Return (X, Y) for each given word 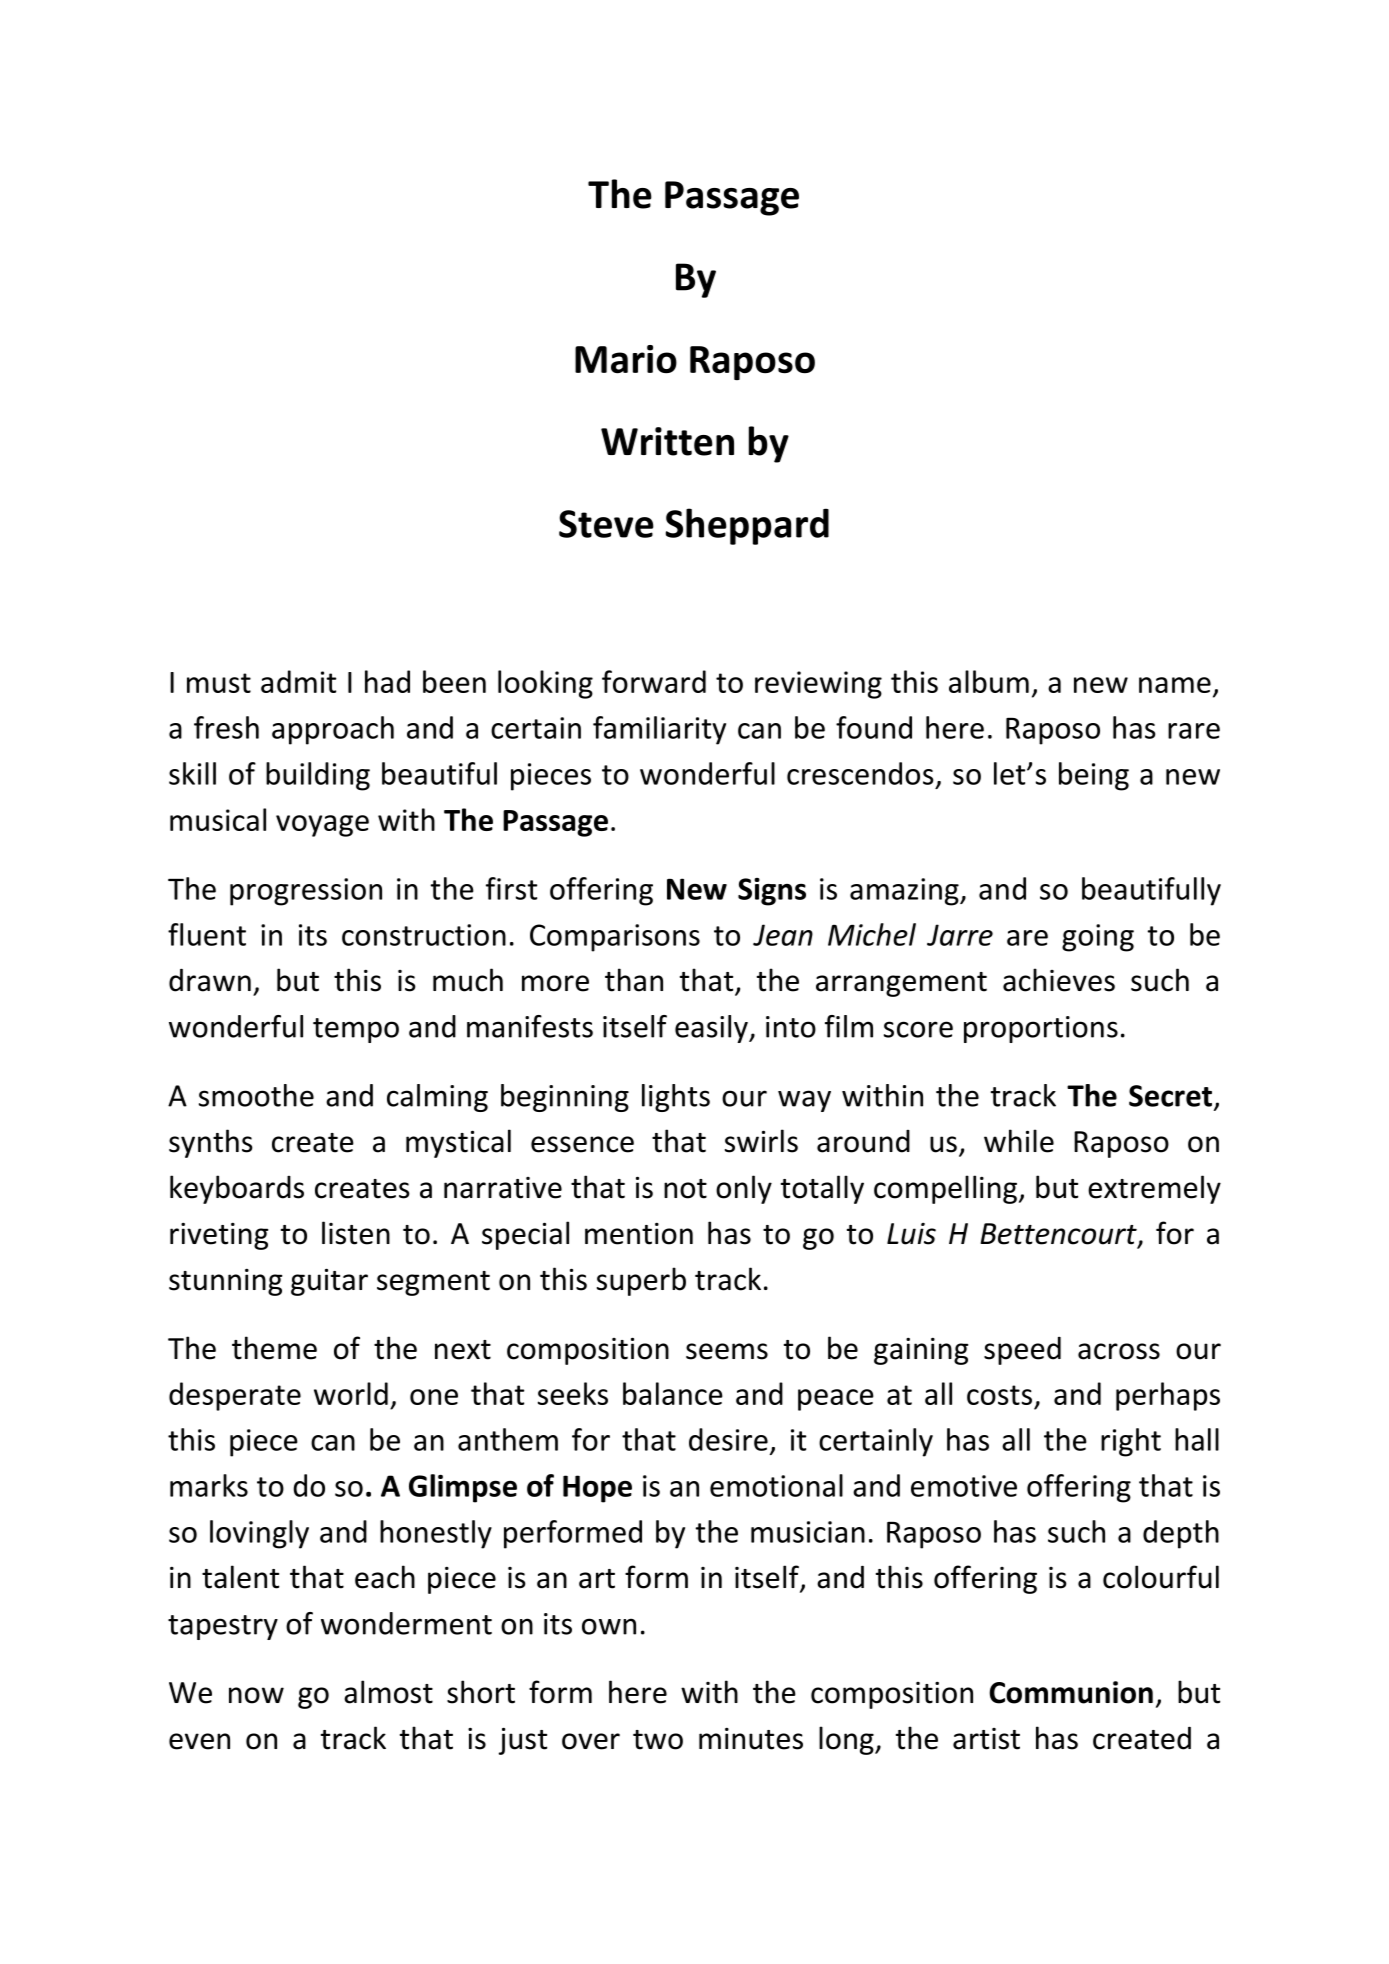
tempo (356, 1030)
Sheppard (747, 526)
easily (712, 1029)
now (256, 1695)
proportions (1041, 1029)
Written (667, 441)
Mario (626, 359)
